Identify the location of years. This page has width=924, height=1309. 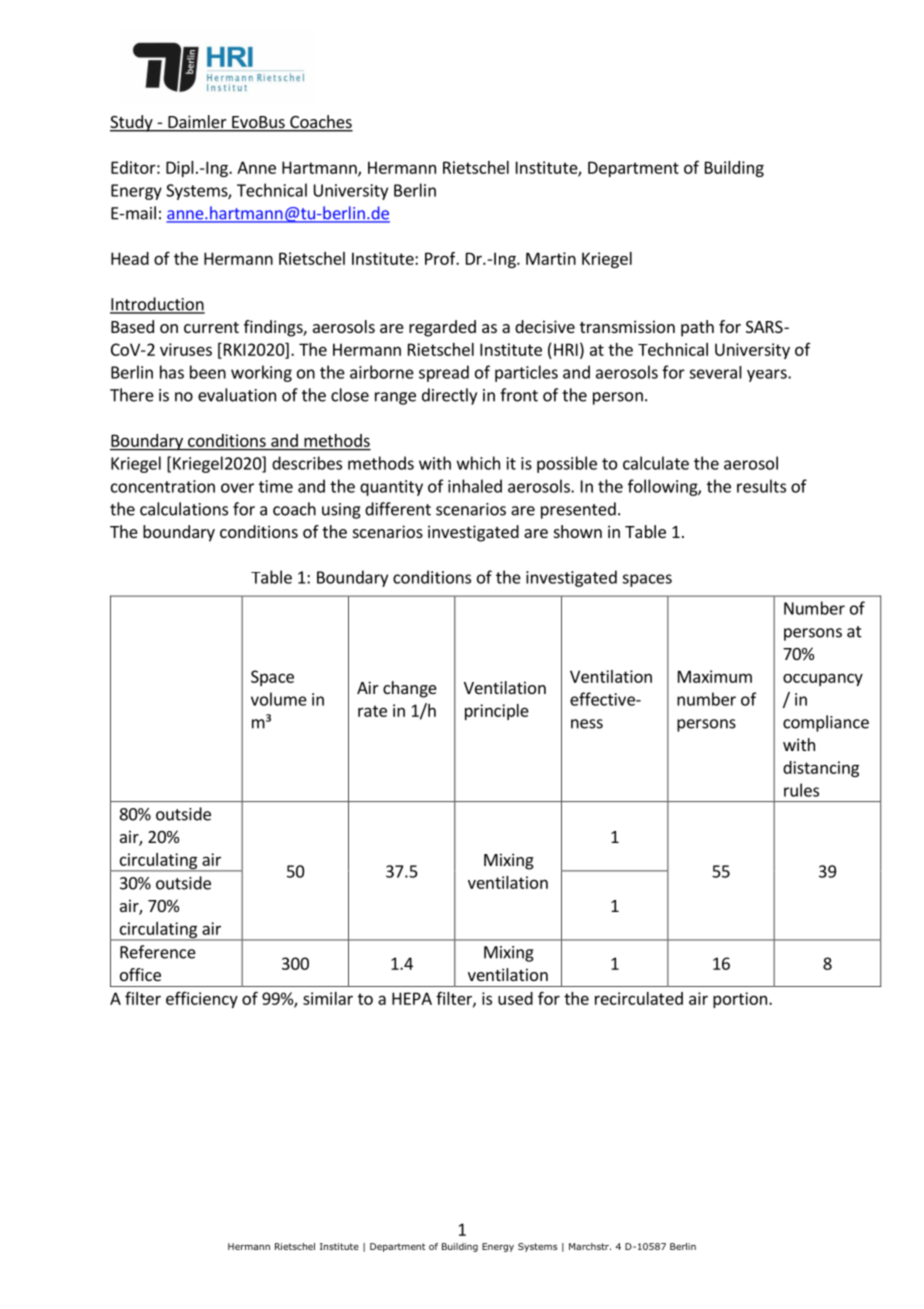
(768, 375).
